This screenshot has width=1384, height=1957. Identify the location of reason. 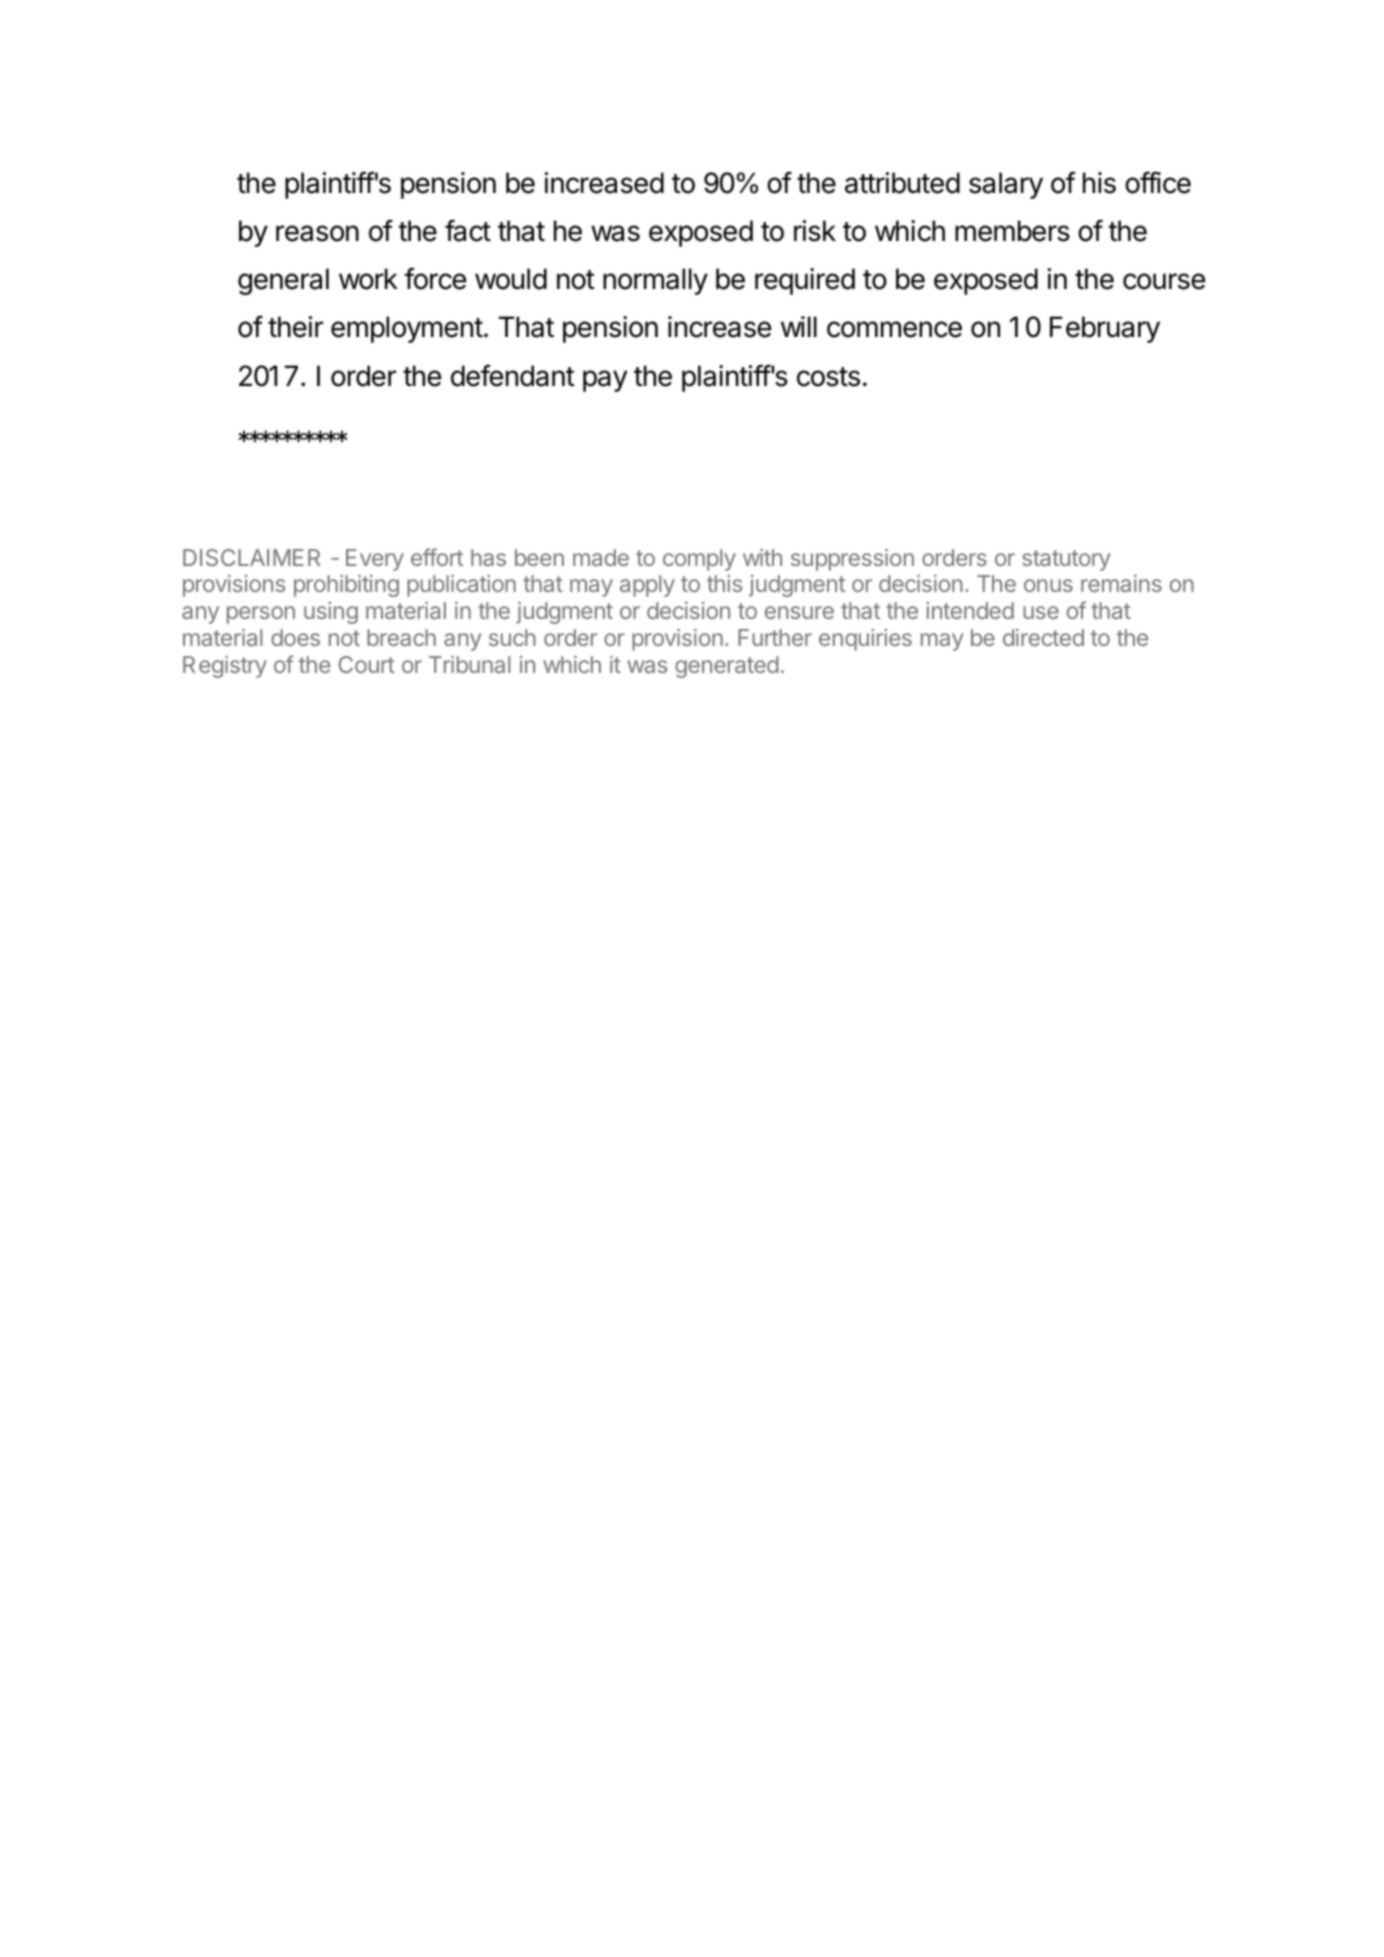
(317, 233).
